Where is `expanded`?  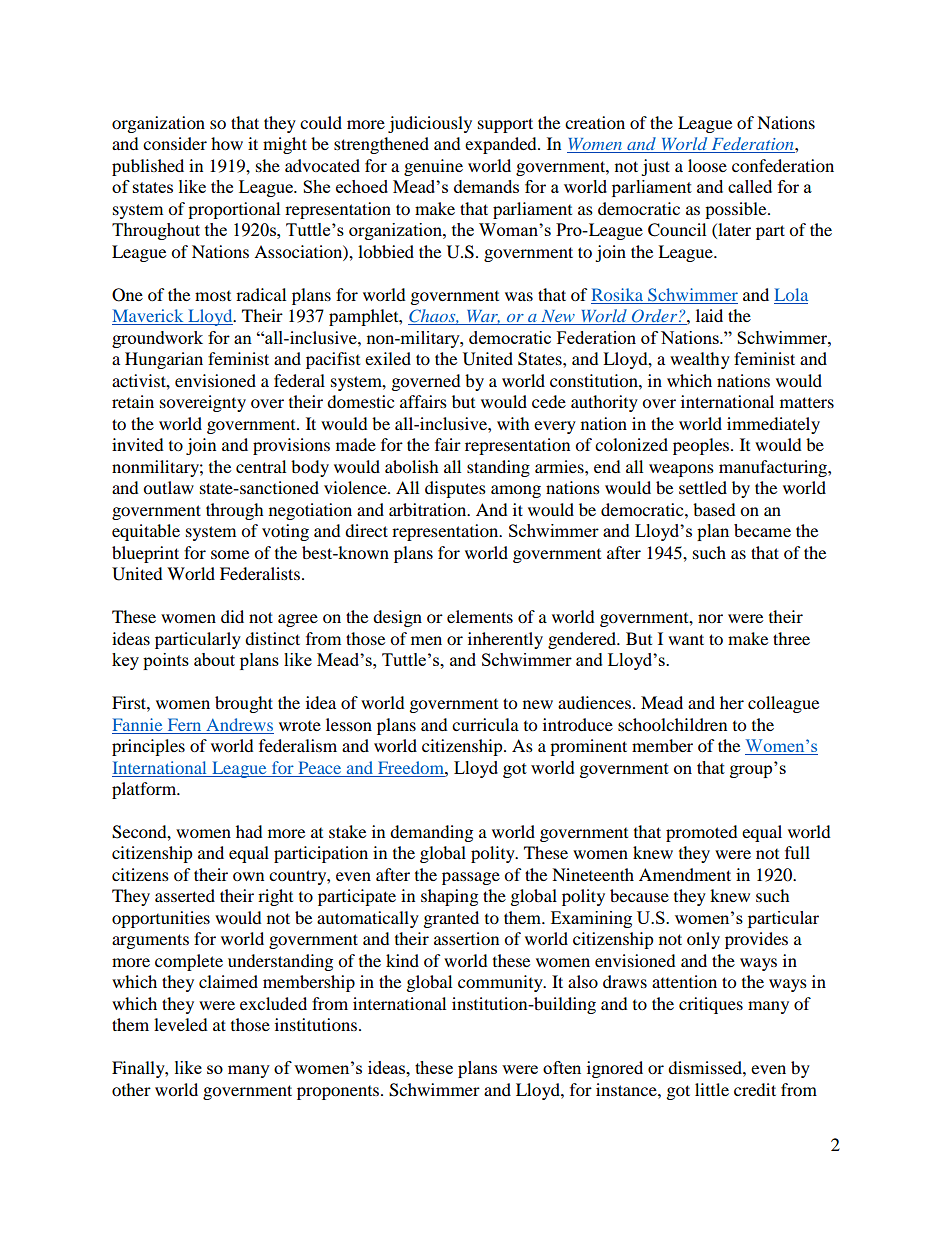
expanded is located at coordinates (502, 145).
